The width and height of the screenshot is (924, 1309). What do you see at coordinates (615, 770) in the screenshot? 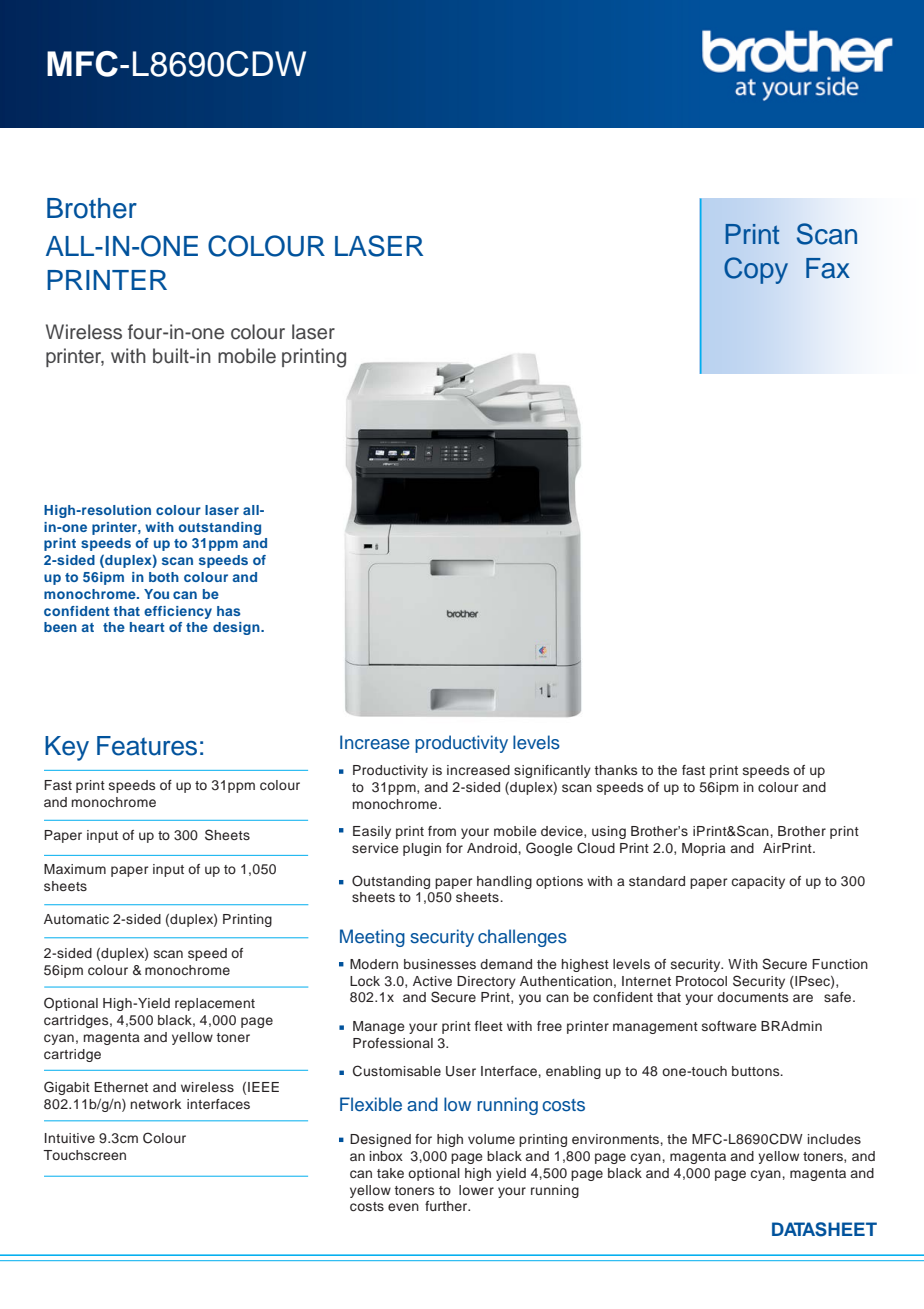
I see `thanks` at bounding box center [615, 770].
